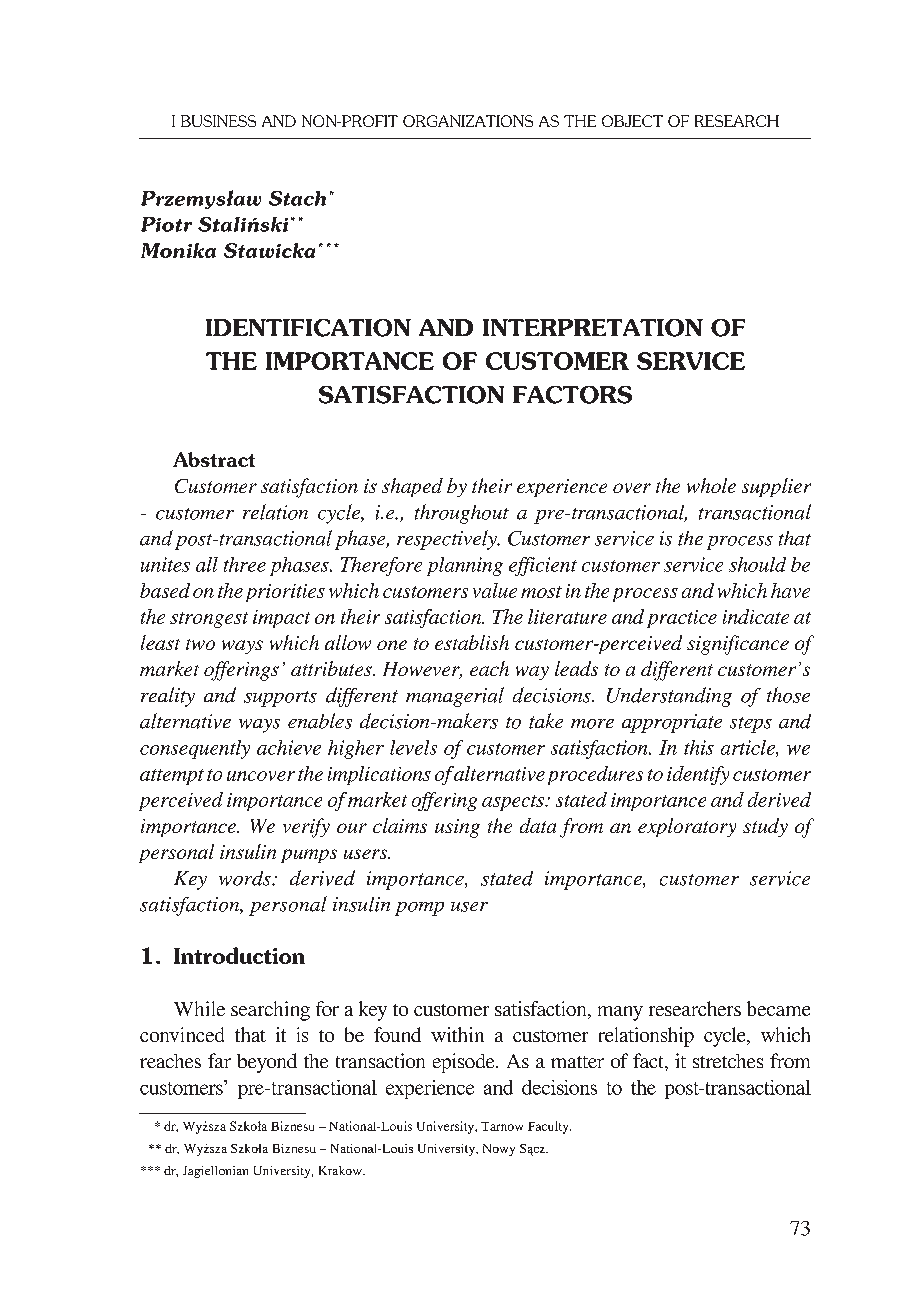  I want to click on BUSINESS, so click(218, 121).
